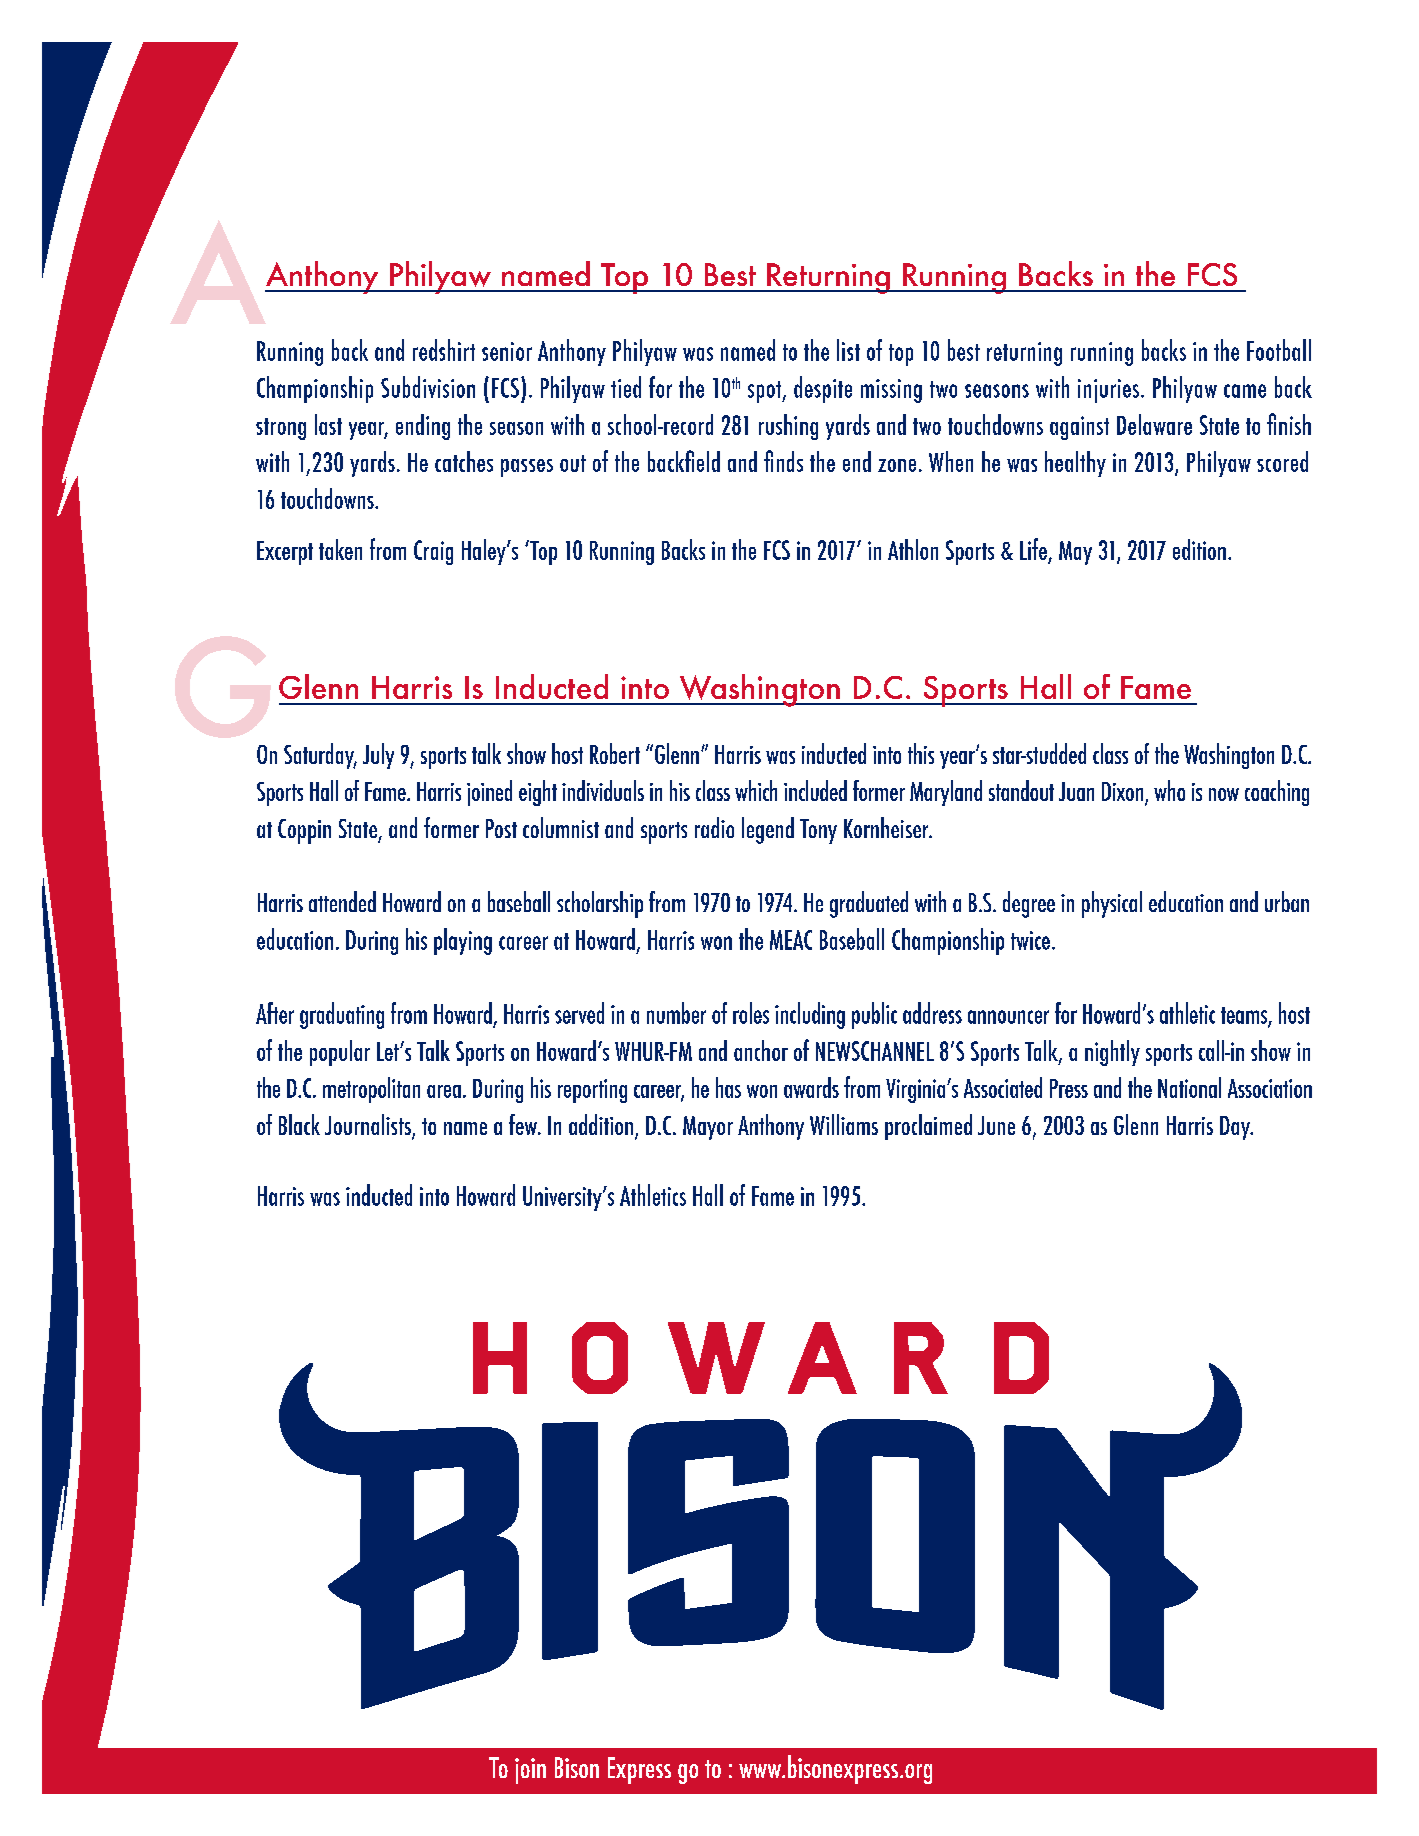 The image size is (1419, 1836). What do you see at coordinates (371, 1090) in the screenshot?
I see `metropolitan` at bounding box center [371, 1090].
